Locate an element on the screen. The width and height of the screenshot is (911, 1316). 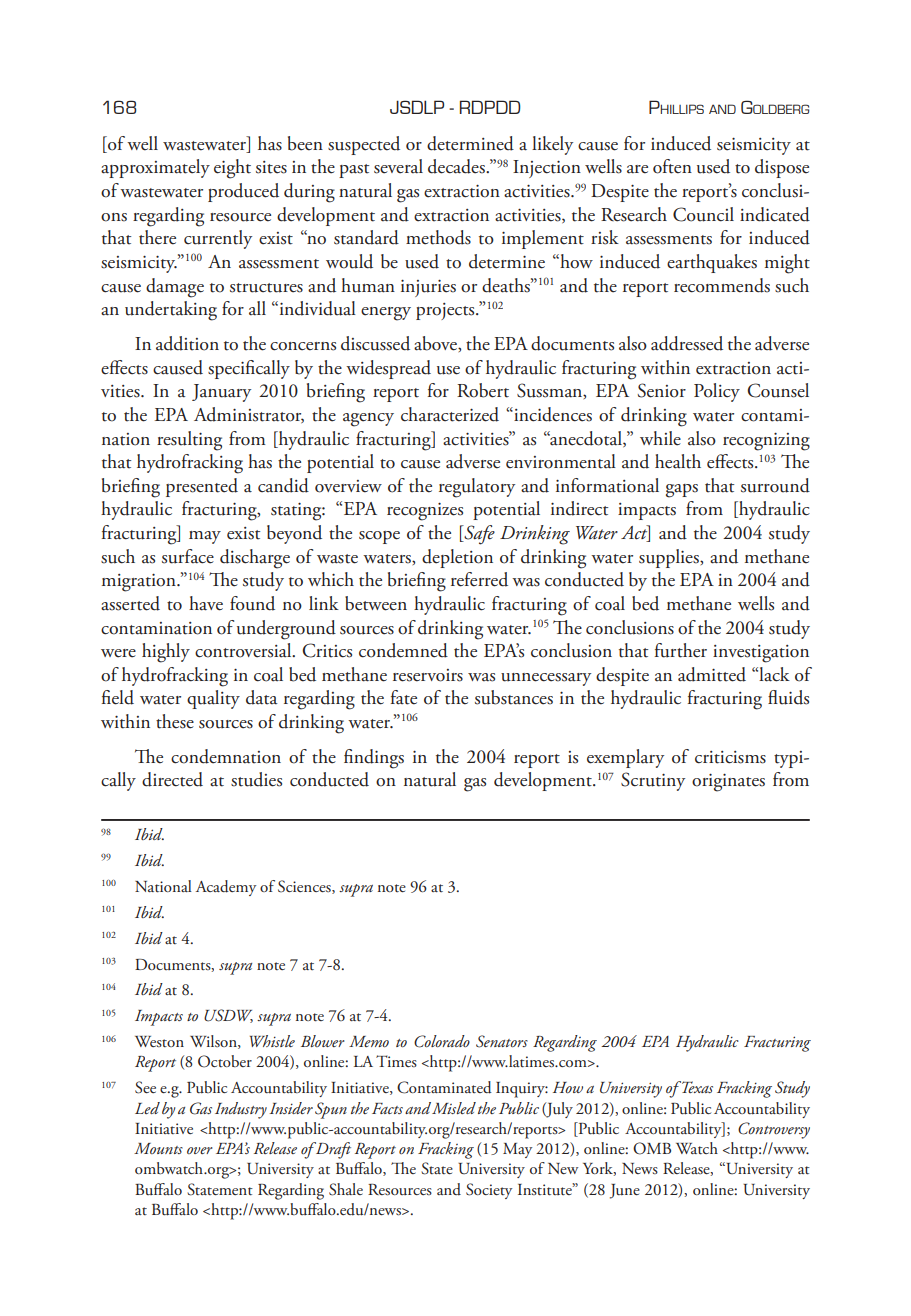
several is located at coordinates (398, 166).
